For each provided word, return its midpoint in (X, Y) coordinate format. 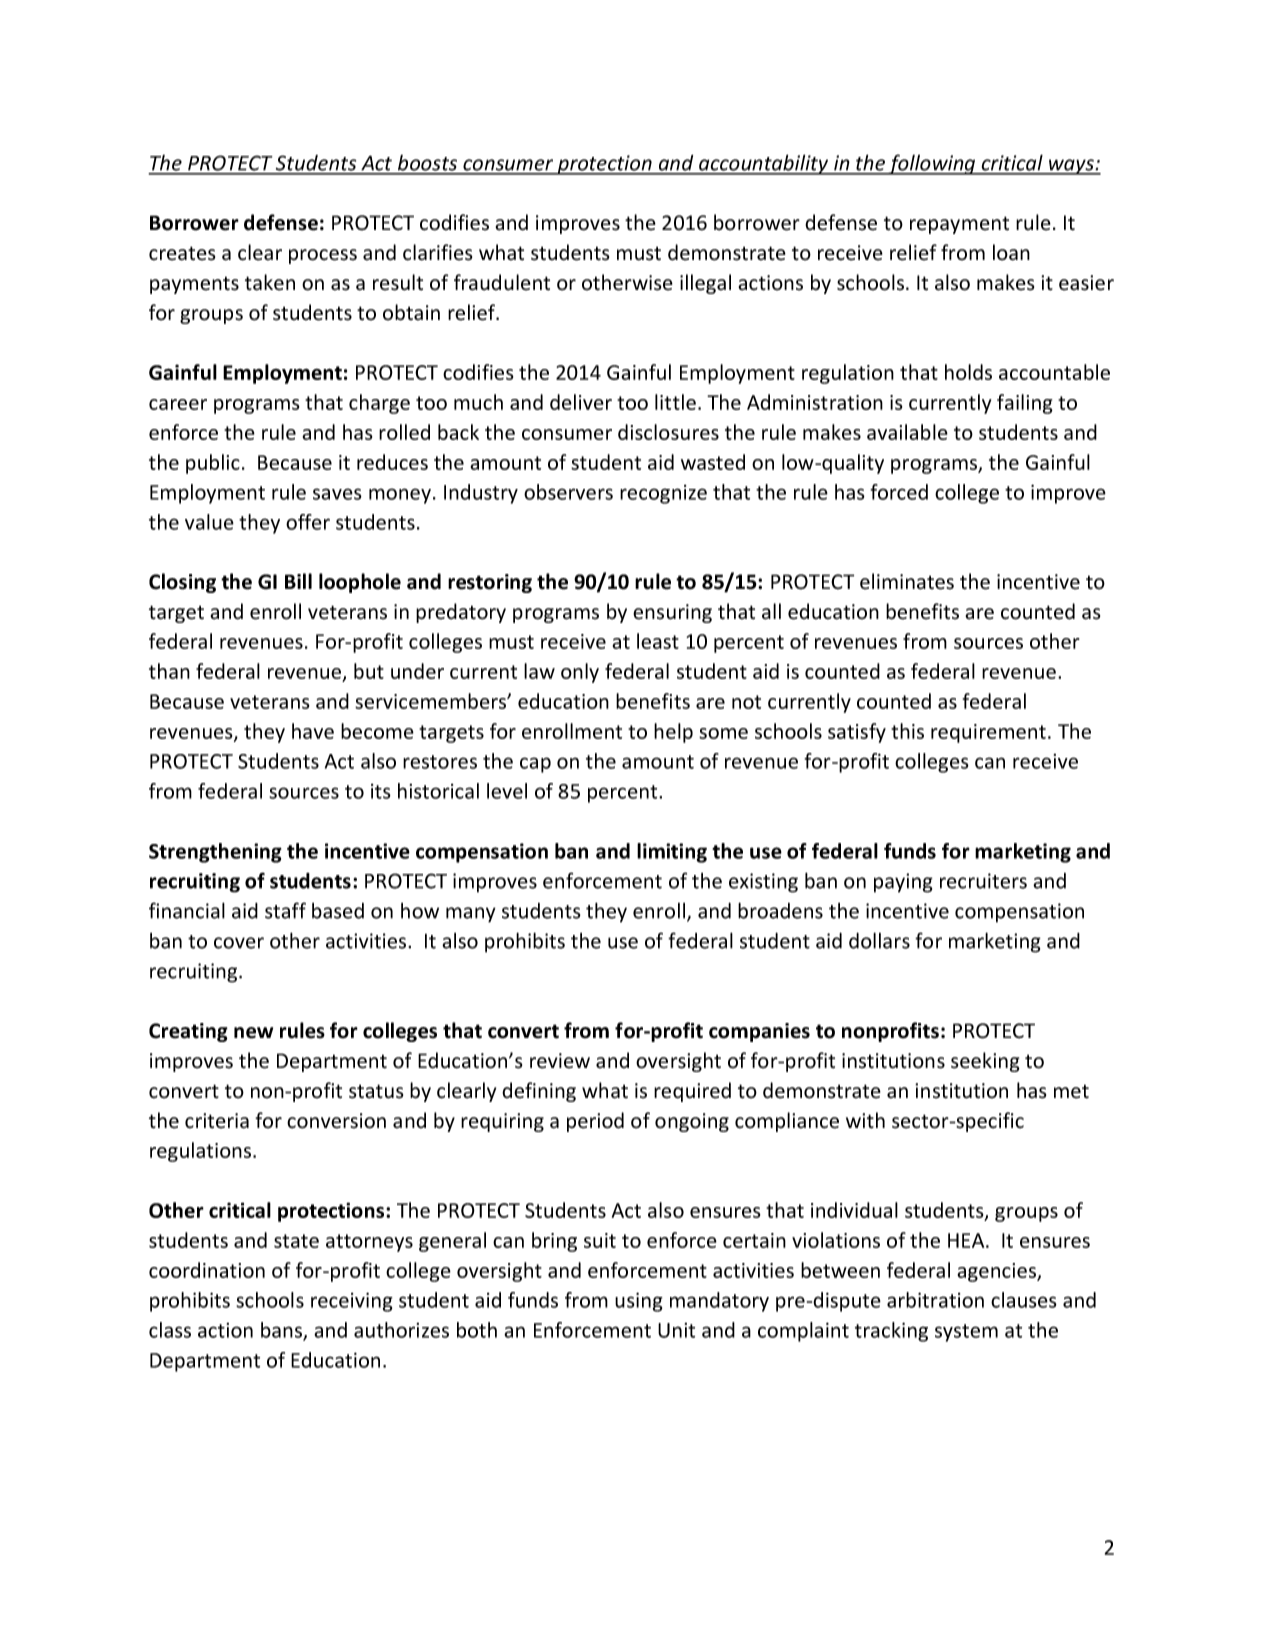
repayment (959, 225)
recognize (663, 494)
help (673, 733)
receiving (352, 1302)
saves (337, 494)
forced (899, 492)
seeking (985, 1062)
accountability (764, 164)
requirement (988, 733)
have (313, 731)
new (253, 1033)
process (323, 256)
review (560, 1061)
